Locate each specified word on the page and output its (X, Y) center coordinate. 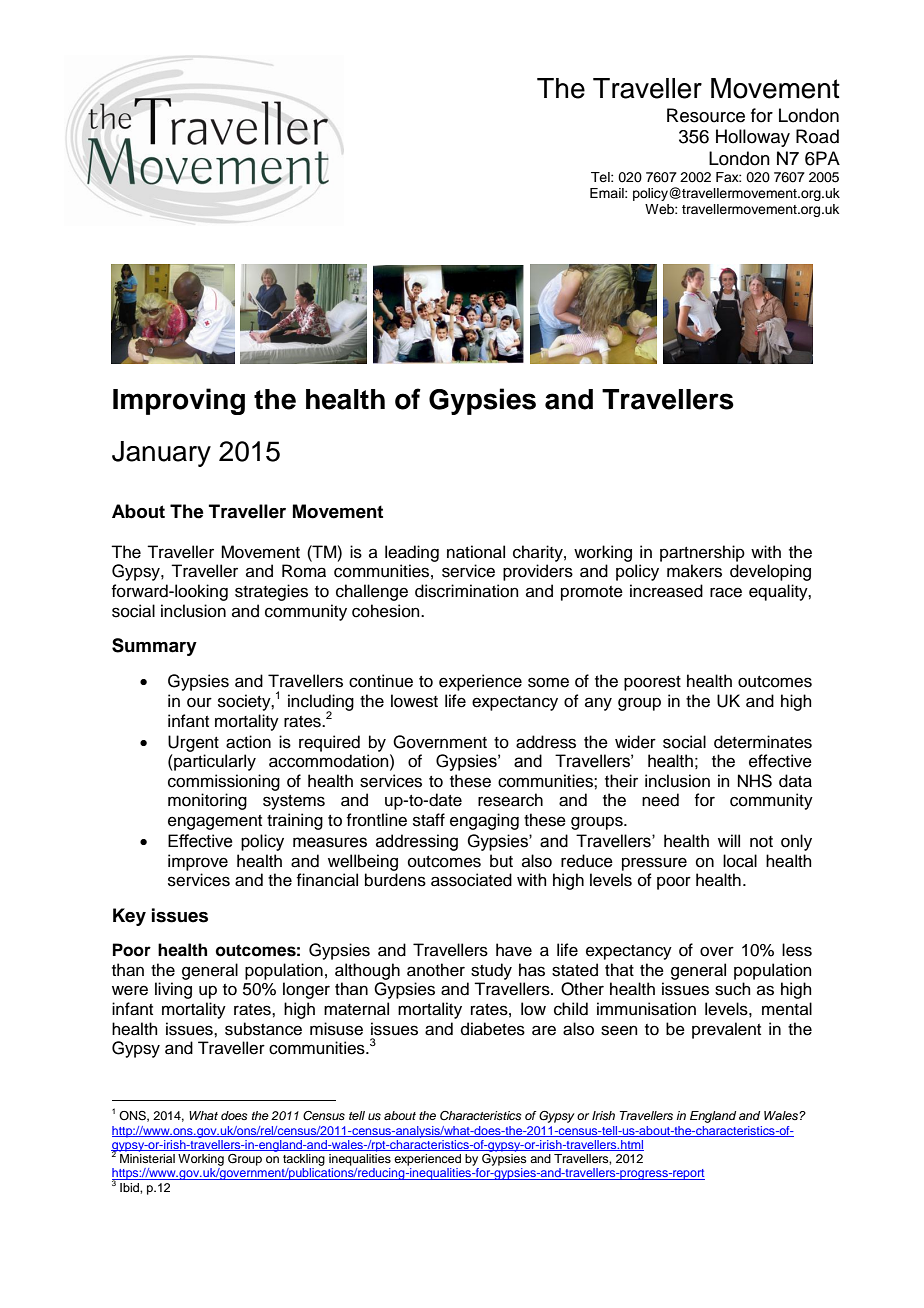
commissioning (224, 782)
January (161, 454)
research (510, 800)
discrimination (467, 591)
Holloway (753, 138)
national (476, 552)
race (726, 592)
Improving (179, 401)
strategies (271, 592)
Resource (706, 115)
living (173, 990)
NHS (755, 781)
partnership (702, 553)
